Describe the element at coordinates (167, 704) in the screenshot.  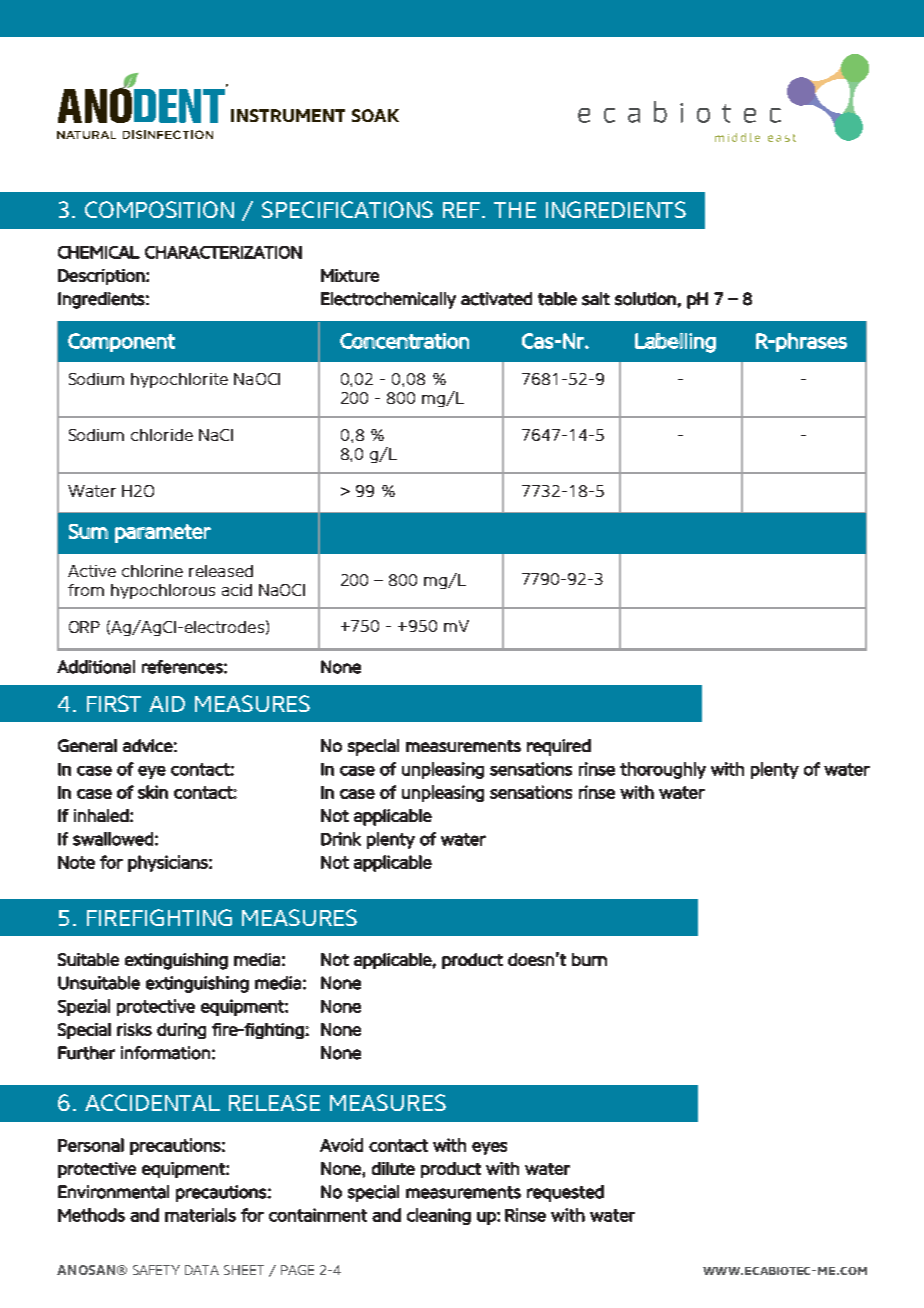
I see `AID` at that location.
